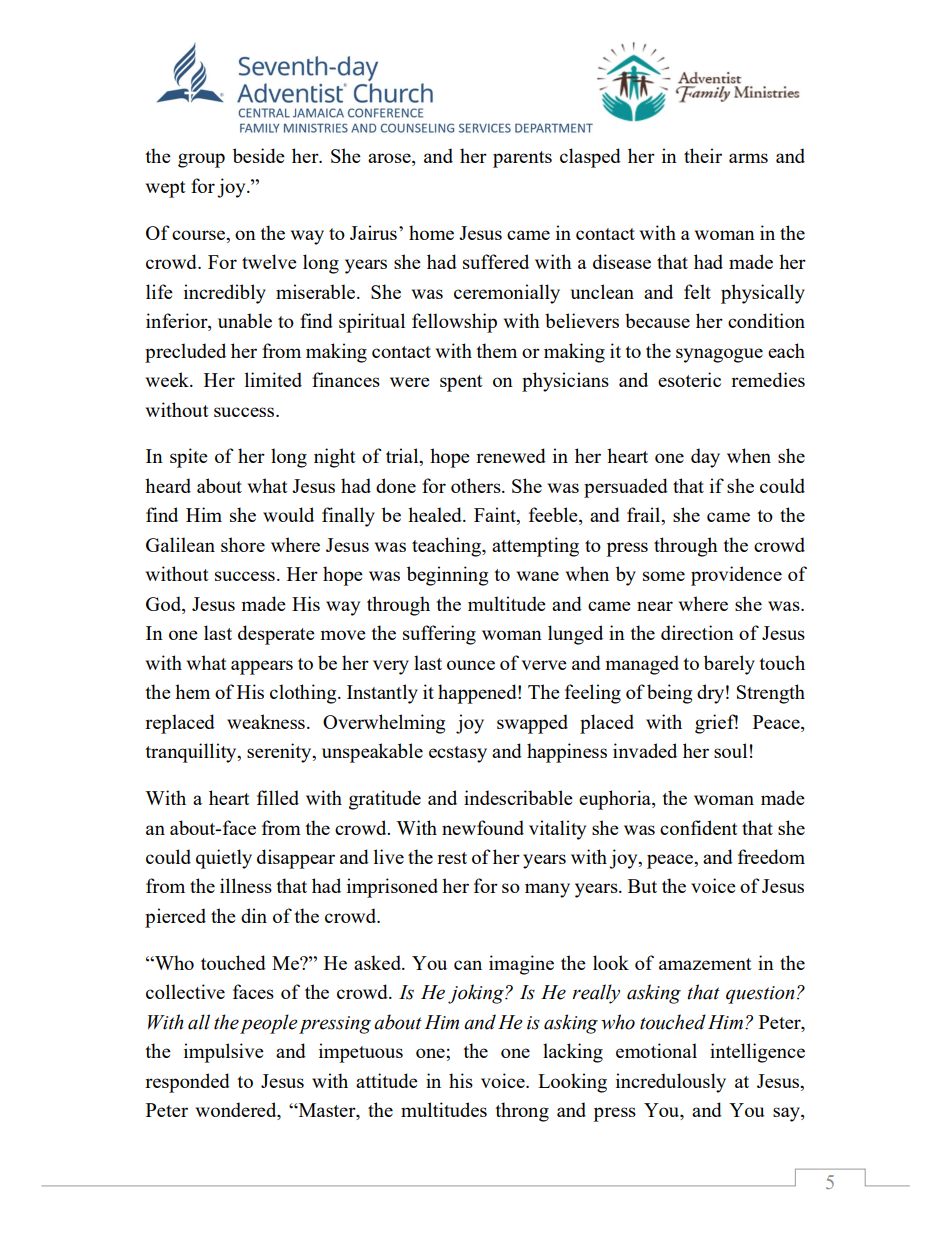  What do you see at coordinates (278, 797) in the screenshot?
I see `filled` at bounding box center [278, 797].
